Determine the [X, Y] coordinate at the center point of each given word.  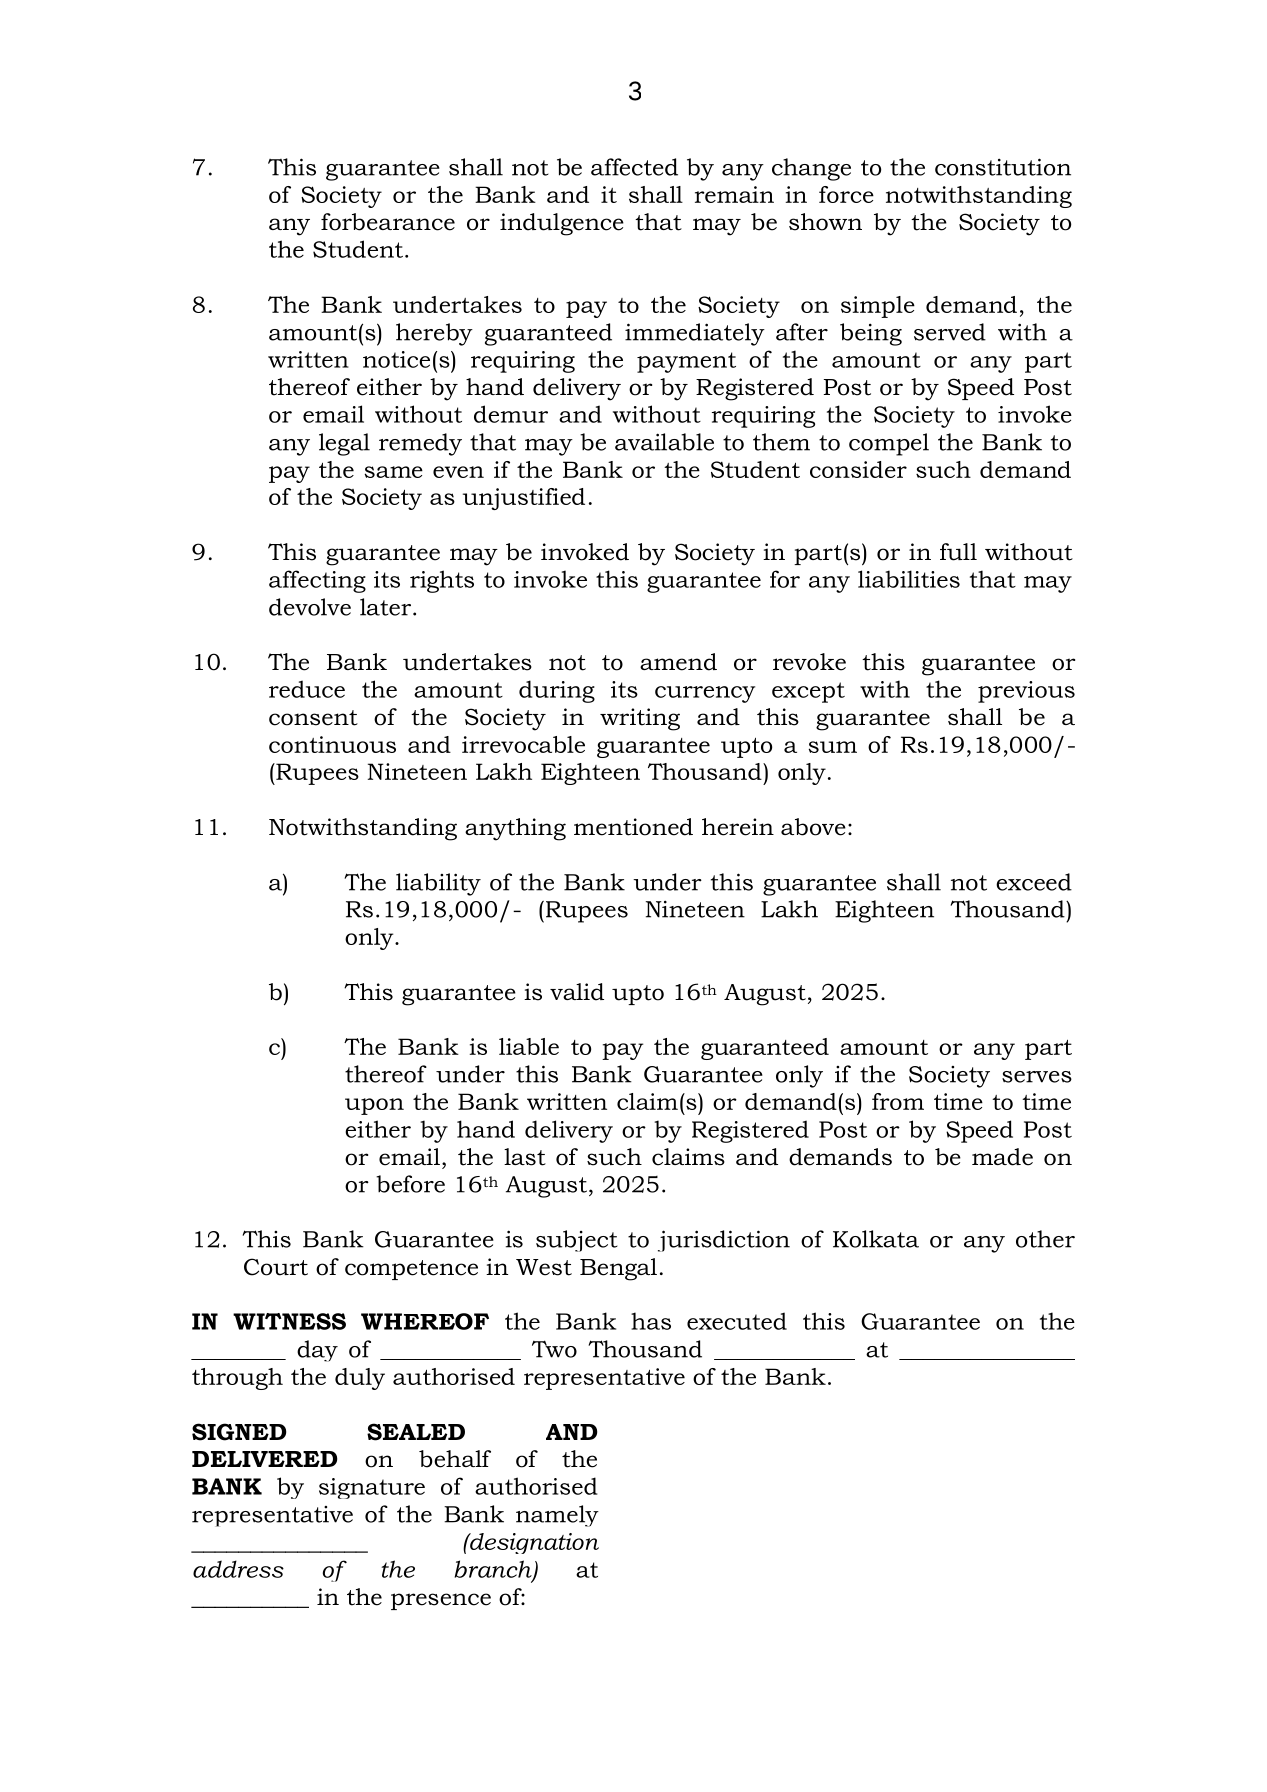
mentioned [633, 827]
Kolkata [876, 1239]
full [958, 552]
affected [634, 167]
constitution [1003, 167]
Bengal [618, 1269]
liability [438, 884]
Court [276, 1267]
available [664, 442]
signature [372, 1488]
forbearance [388, 222]
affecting [317, 581]
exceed [1034, 882]
